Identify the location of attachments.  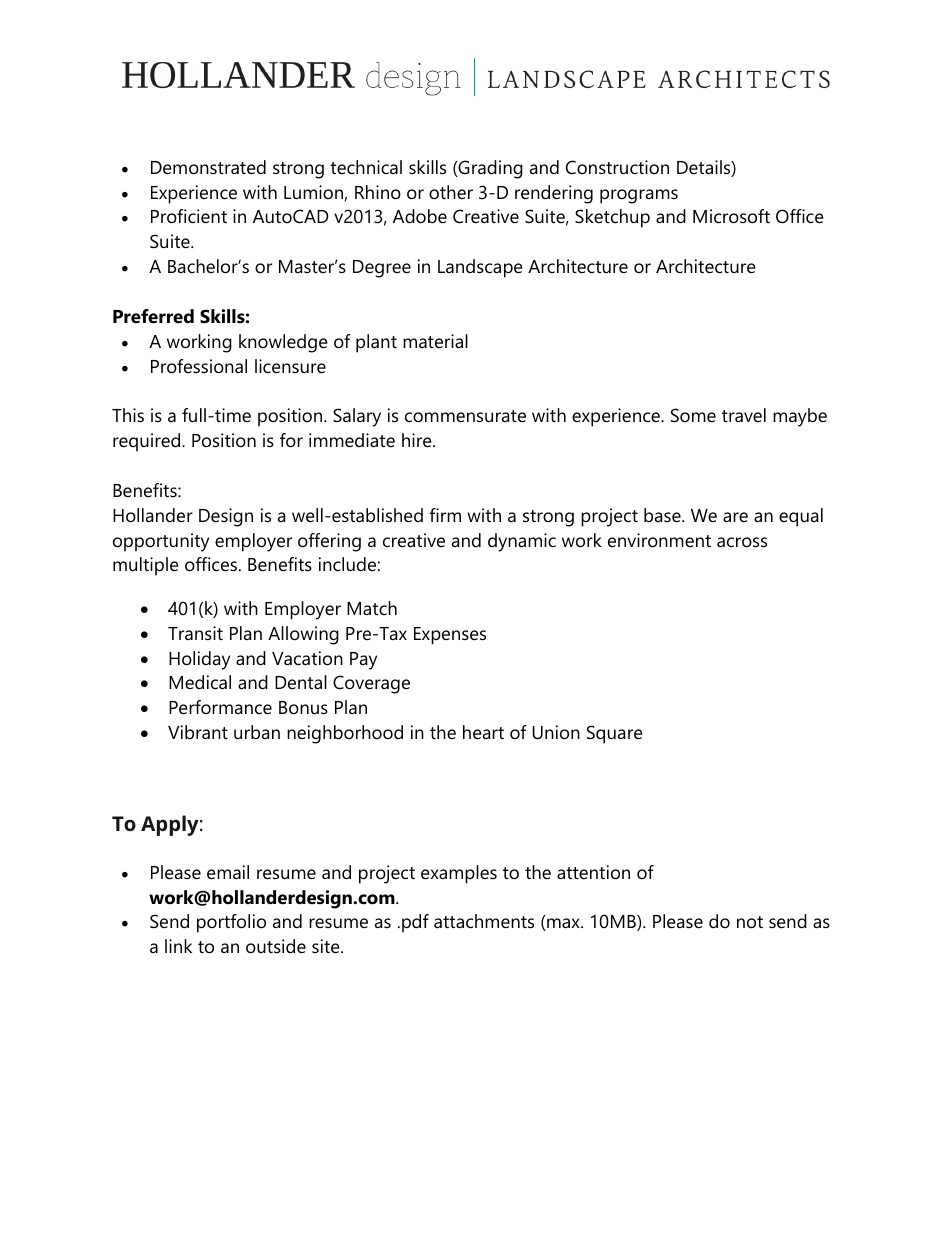
(484, 921).
